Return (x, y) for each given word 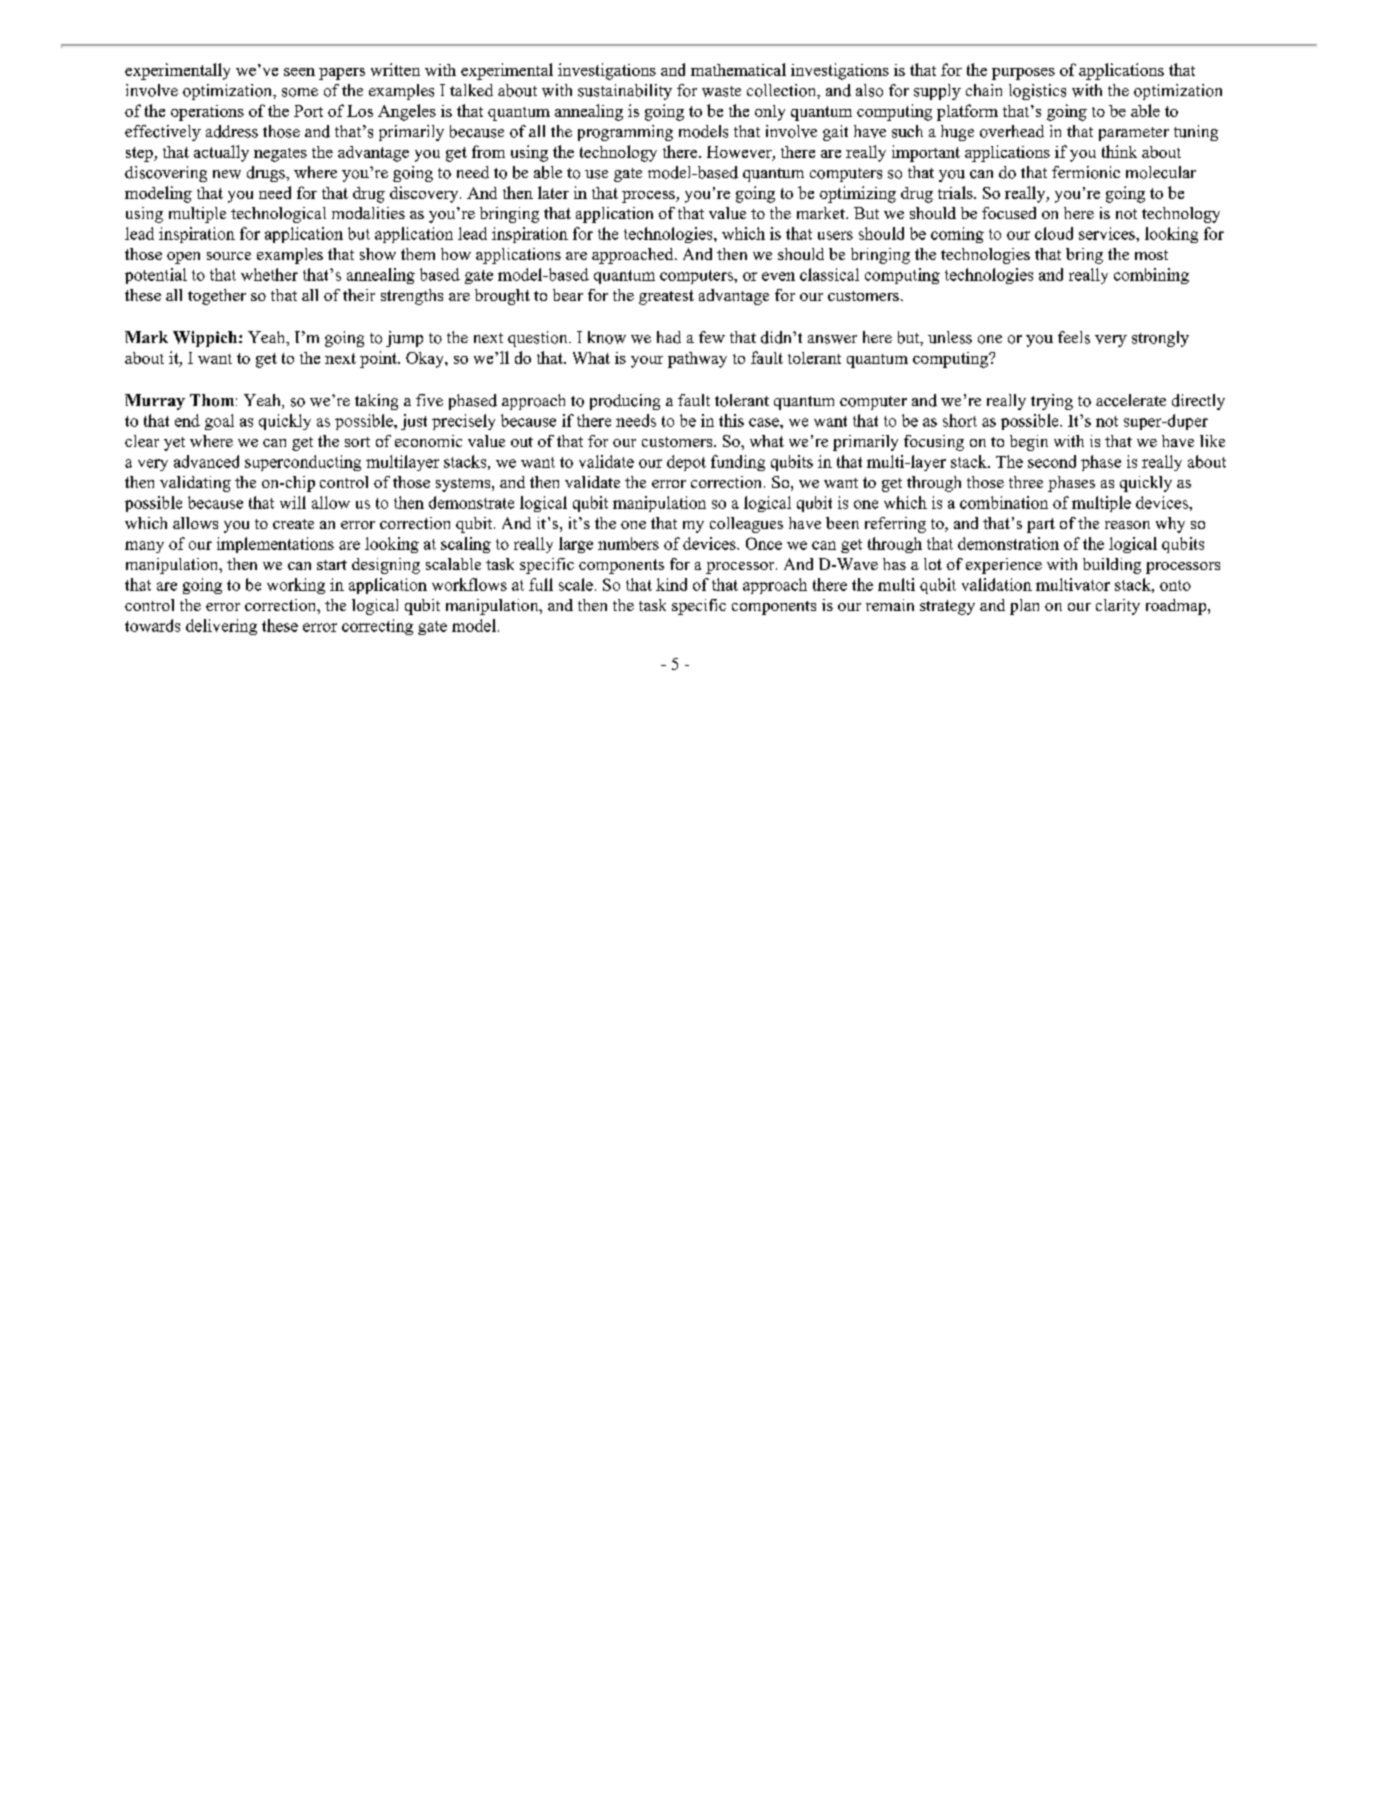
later (553, 192)
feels (1074, 337)
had (669, 337)
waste (721, 91)
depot (686, 463)
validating (195, 484)
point (379, 359)
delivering (221, 627)
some (300, 92)
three (1026, 482)
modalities (368, 213)
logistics (1037, 92)
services (1108, 233)
